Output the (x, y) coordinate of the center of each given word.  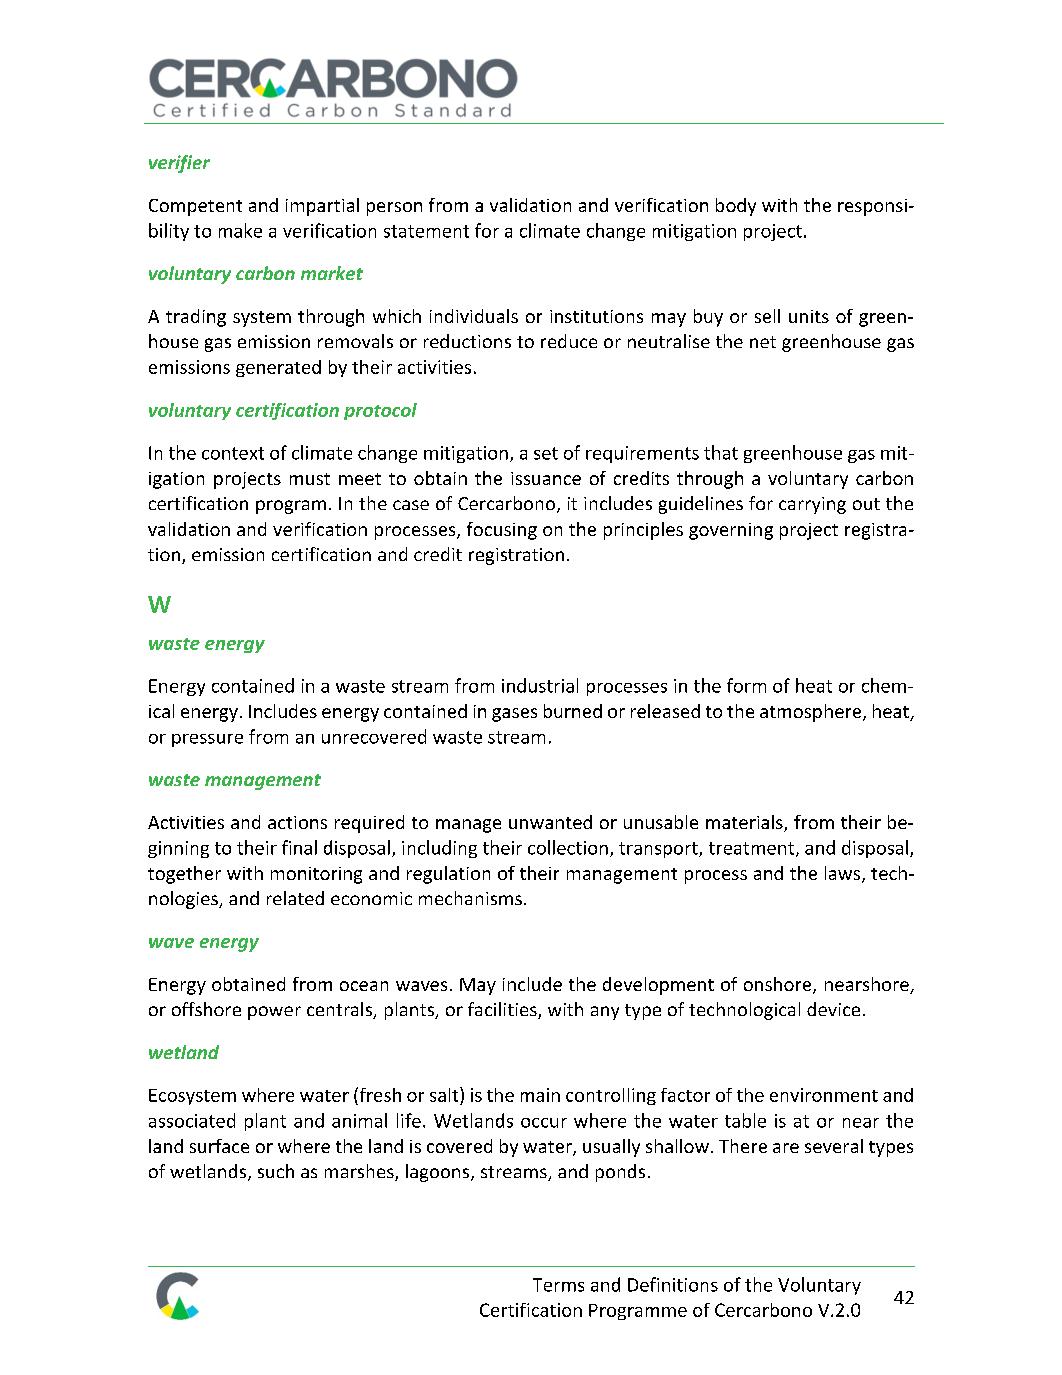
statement (426, 231)
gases (514, 715)
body (736, 207)
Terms (558, 1285)
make (240, 230)
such (276, 1171)
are (786, 1148)
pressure (207, 740)
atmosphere (812, 713)
